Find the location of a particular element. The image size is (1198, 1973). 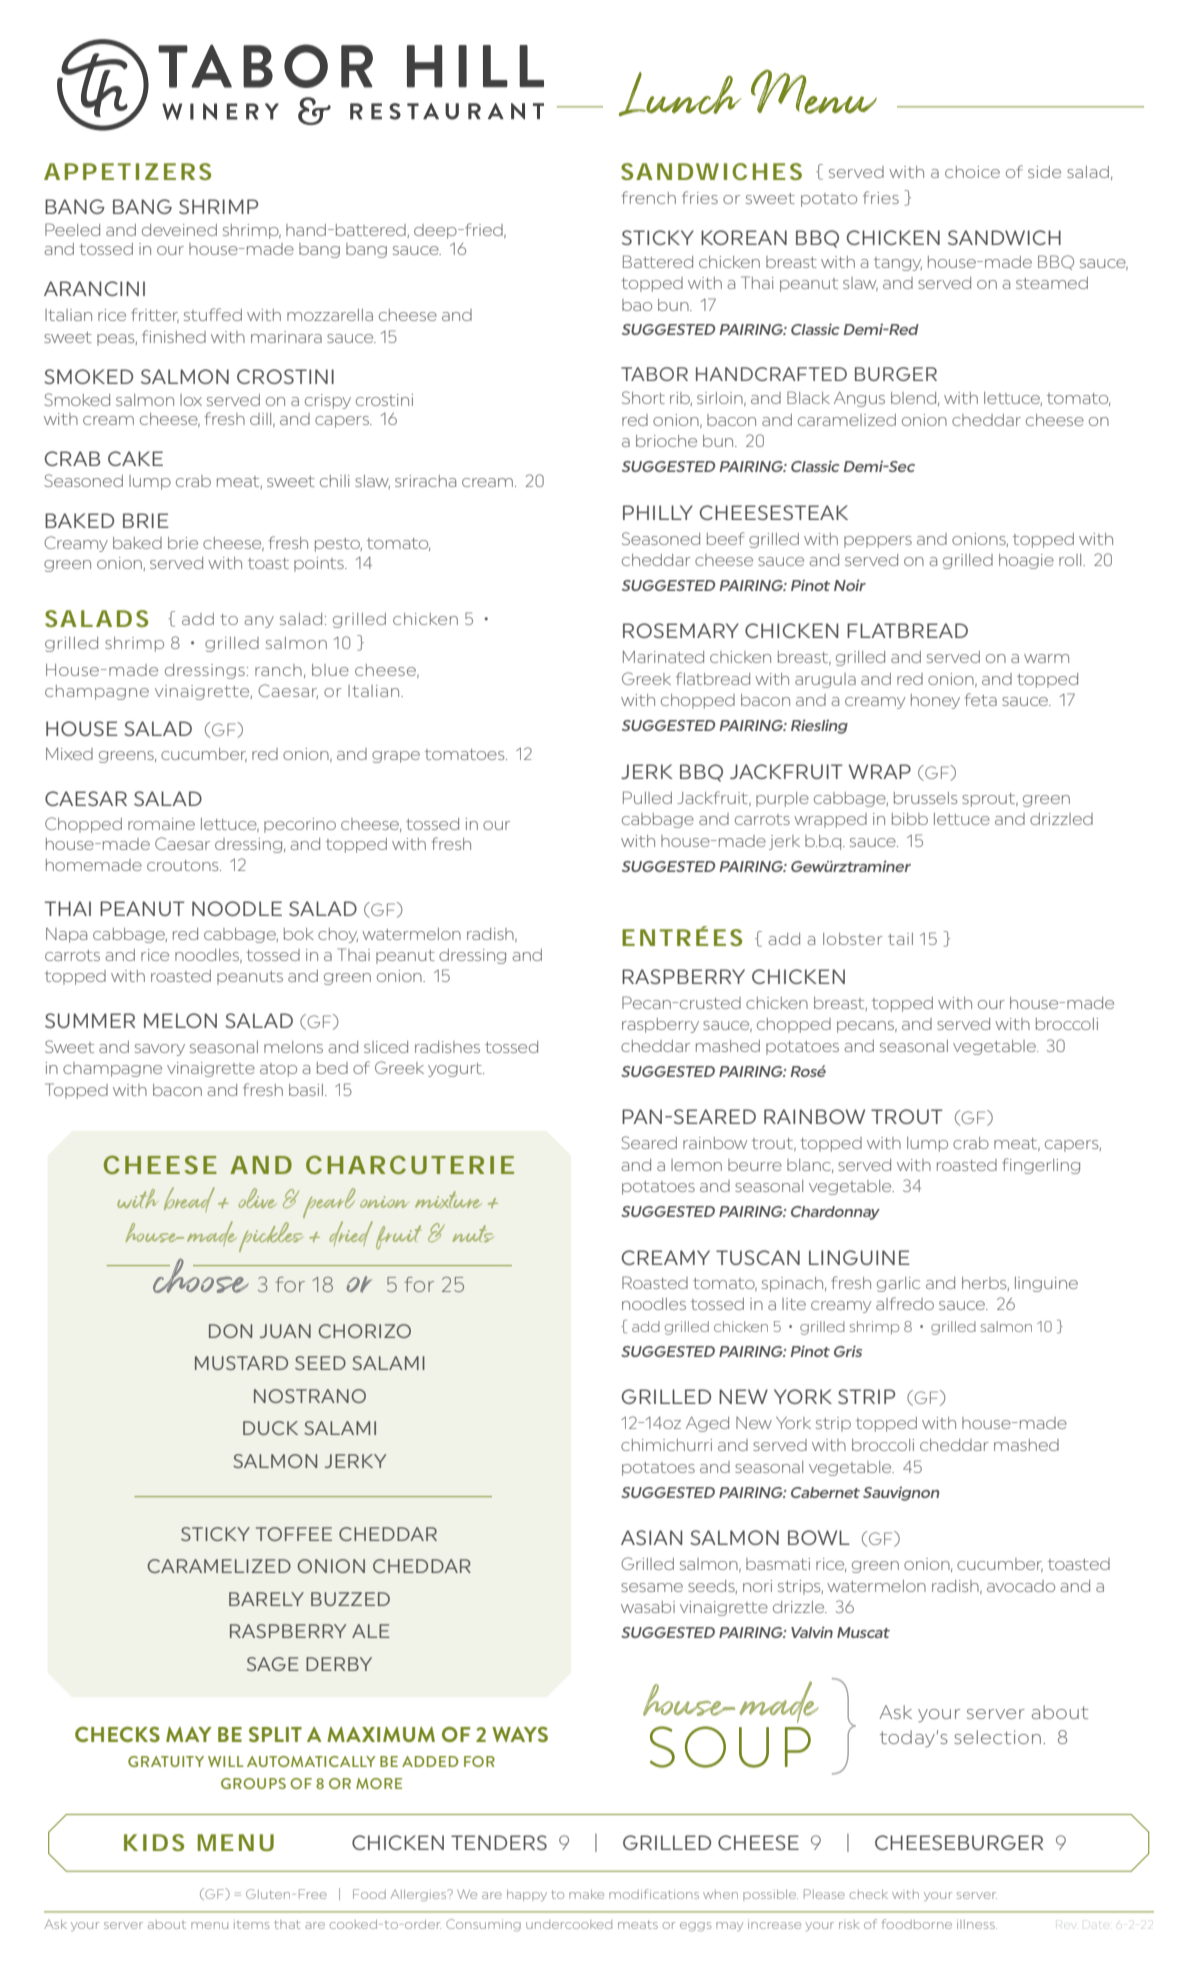

make is located at coordinates (586, 1894).
